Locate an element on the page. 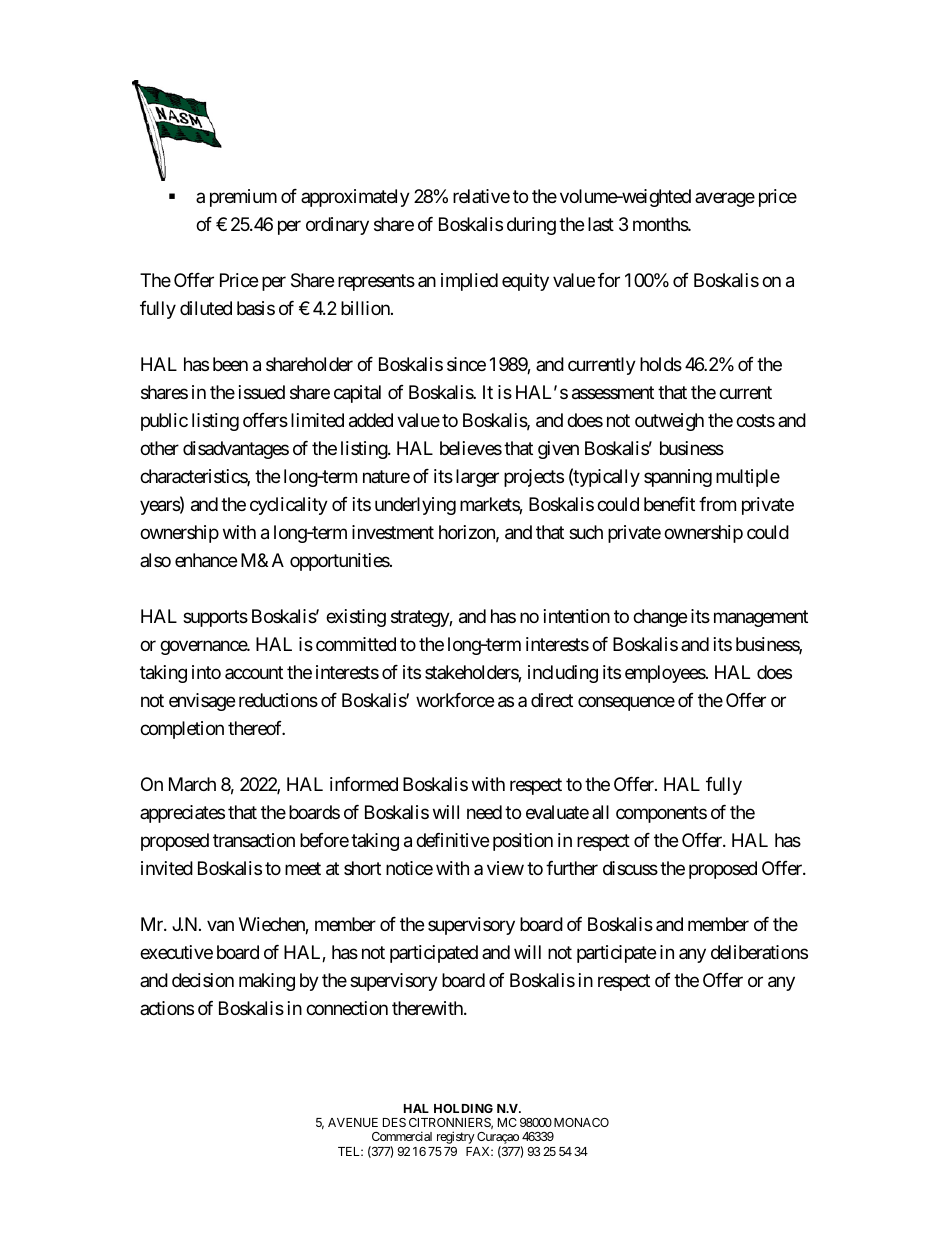 The image size is (952, 1233). discuss is located at coordinates (630, 868).
